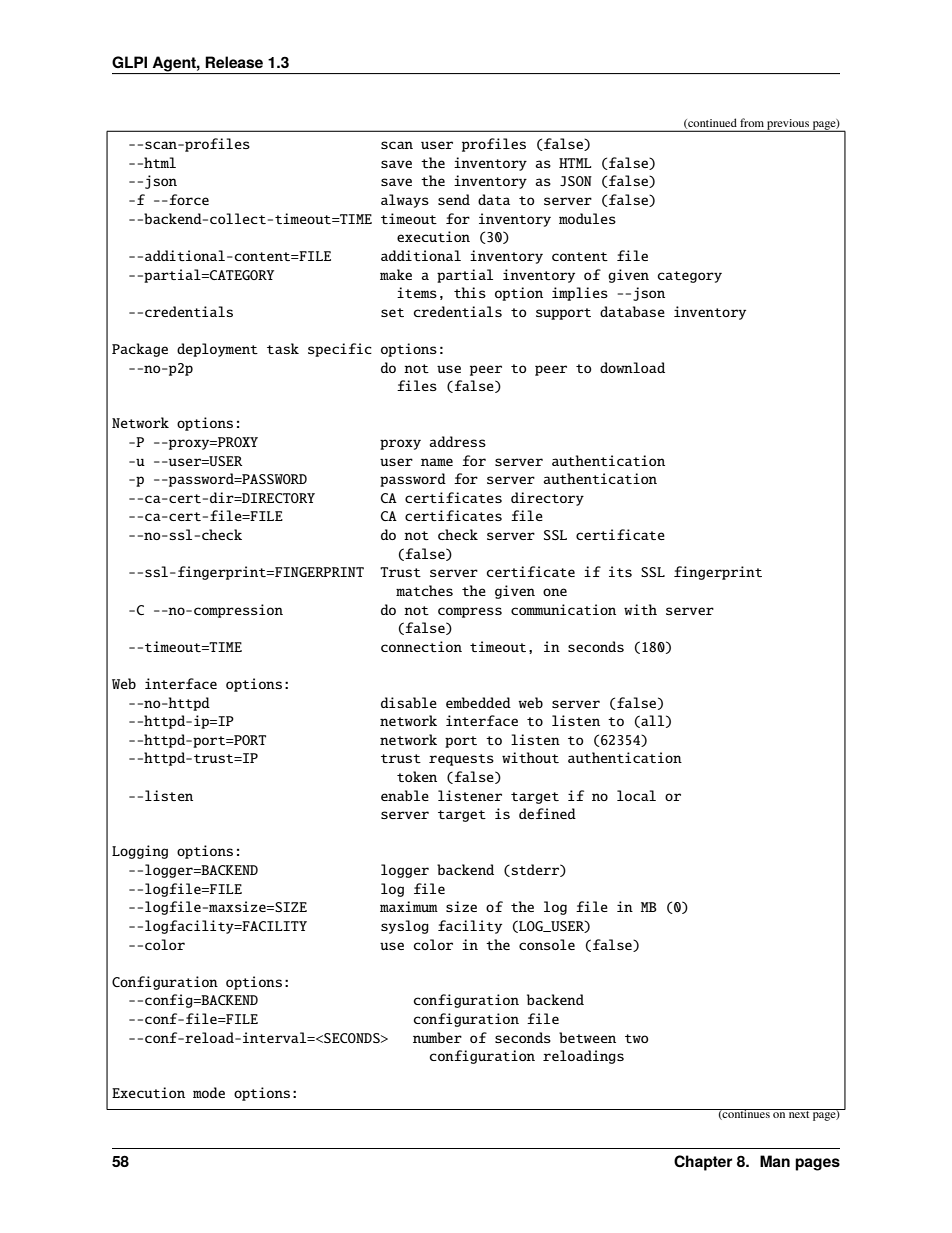  Describe the element at coordinates (703, 1163) in the page. I see `Chapter` at that location.
